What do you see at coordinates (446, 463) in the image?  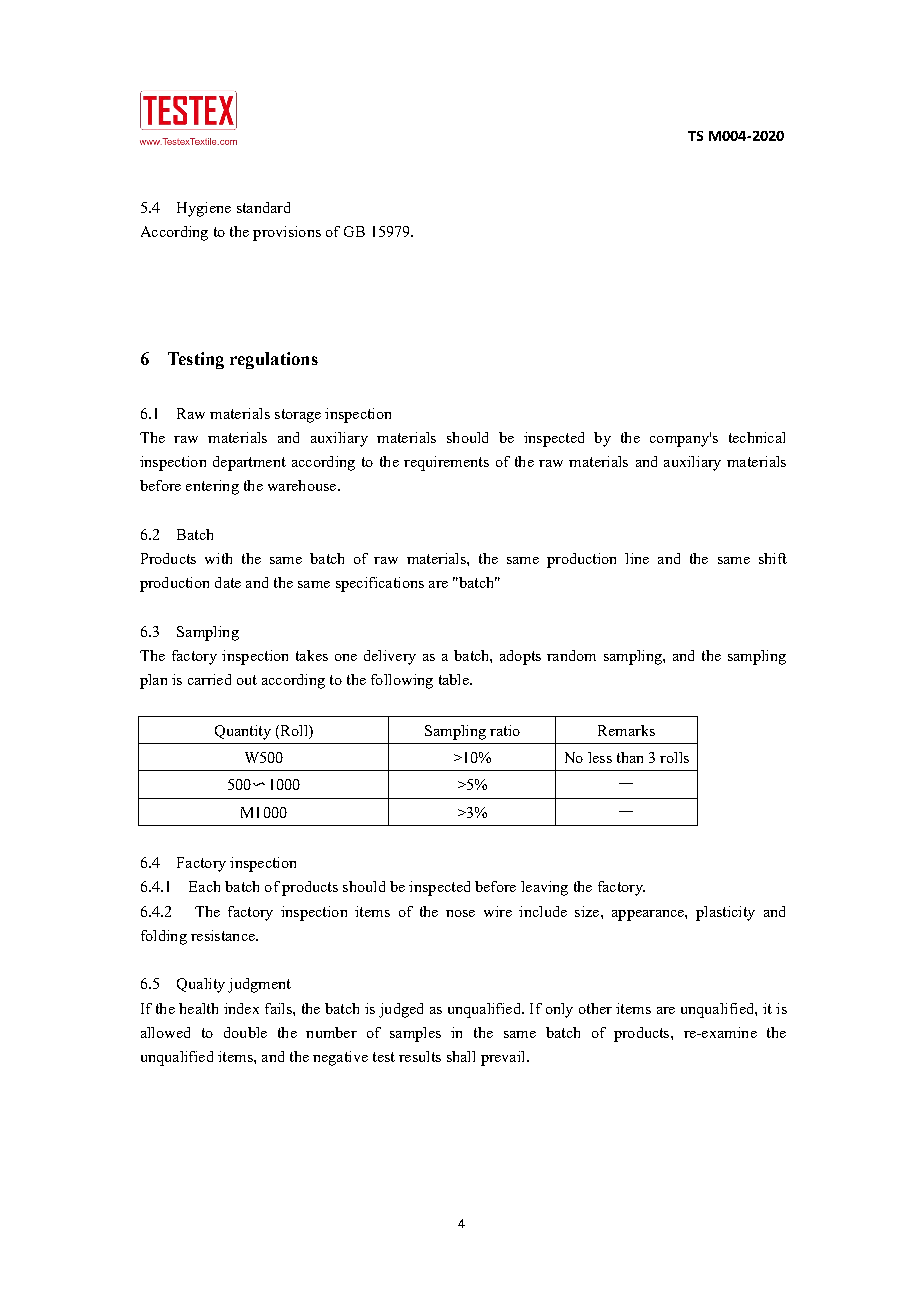 I see `requirements` at bounding box center [446, 463].
